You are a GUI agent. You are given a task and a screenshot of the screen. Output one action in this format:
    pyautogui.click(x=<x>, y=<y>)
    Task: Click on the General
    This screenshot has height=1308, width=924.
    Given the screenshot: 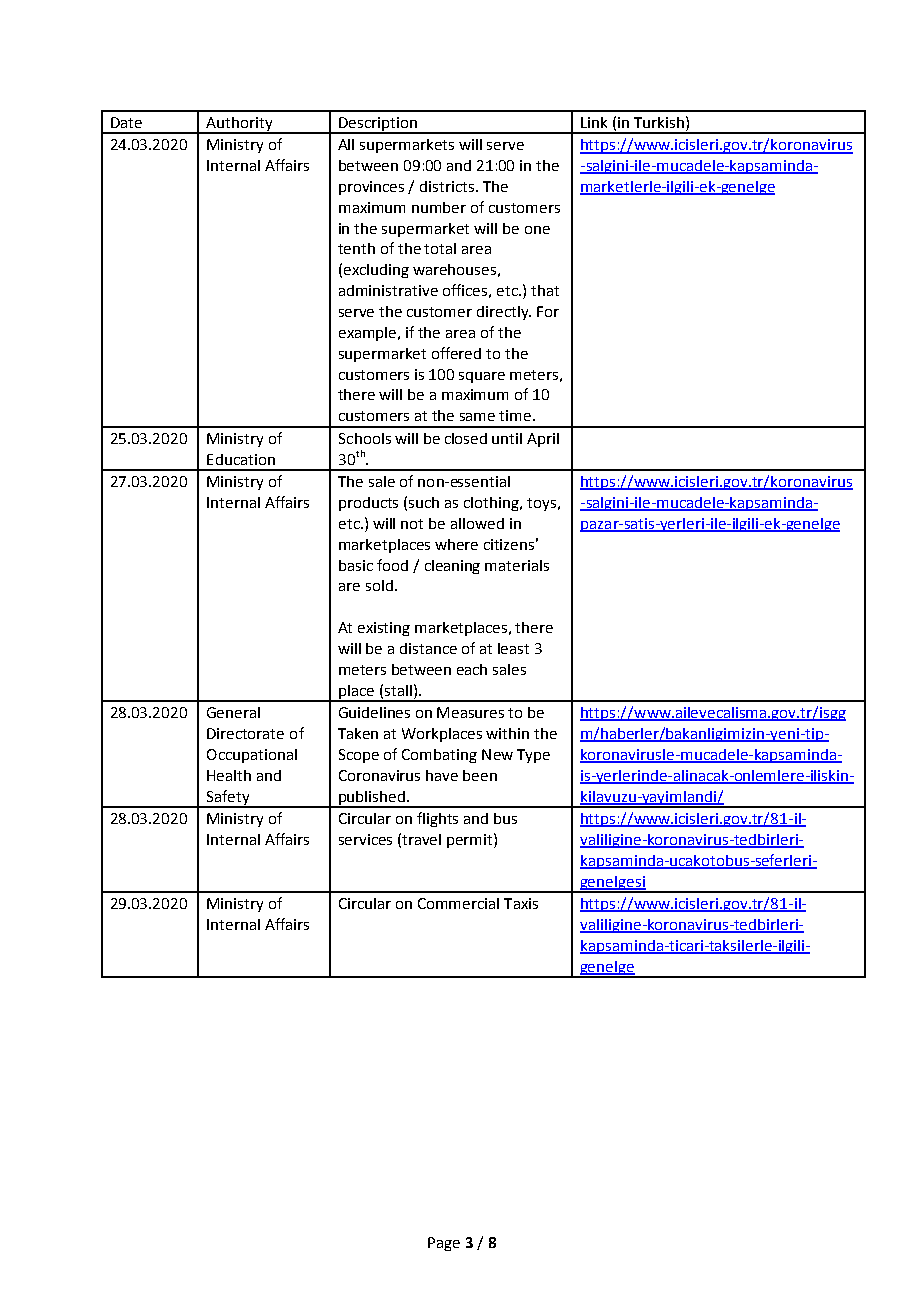 What is the action you would take?
    pyautogui.click(x=233, y=712)
